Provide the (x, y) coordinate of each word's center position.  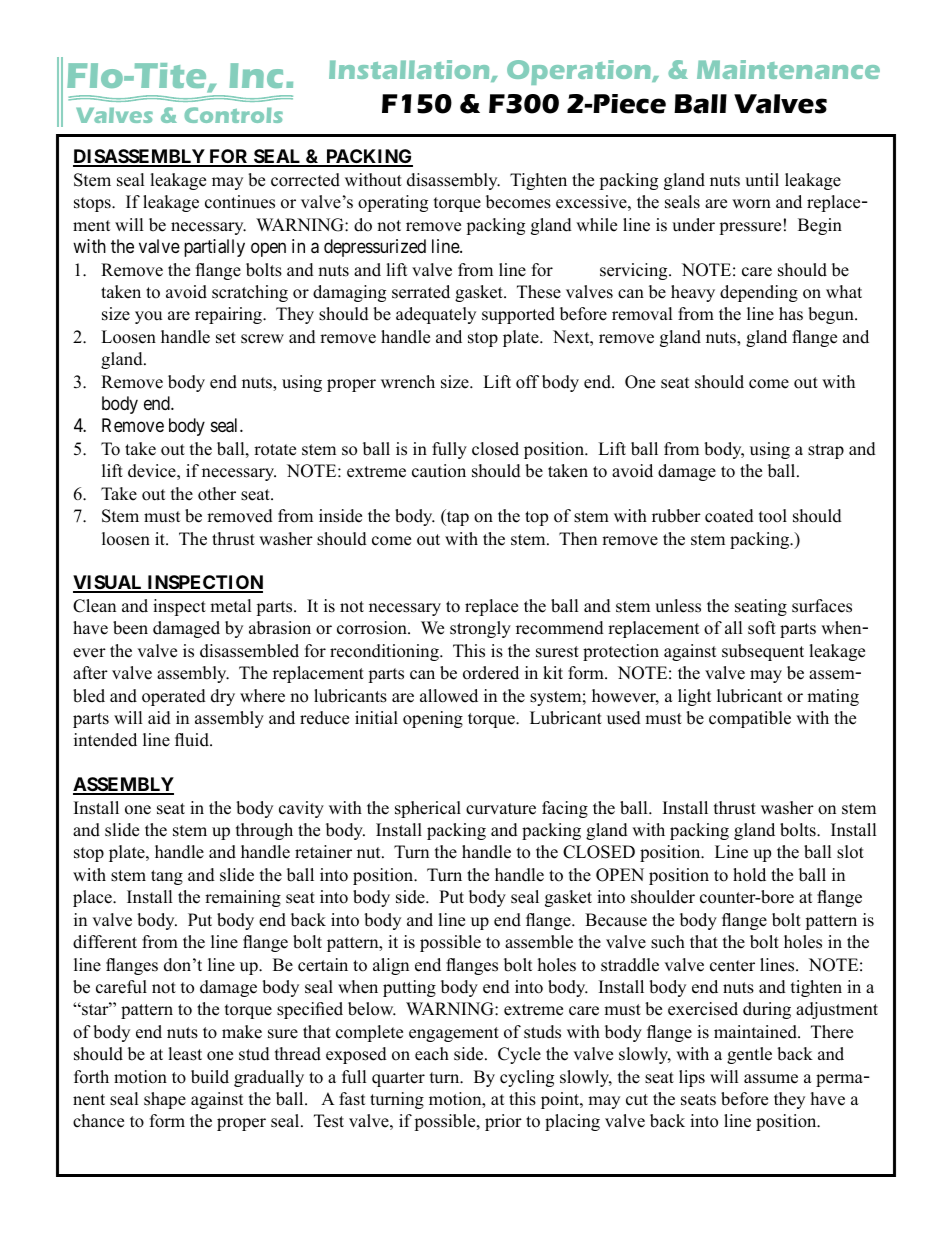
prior (503, 1122)
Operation (580, 72)
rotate (275, 450)
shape (165, 1100)
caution (439, 471)
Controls (233, 115)
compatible (750, 719)
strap (826, 451)
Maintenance (788, 69)
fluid (193, 740)
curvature (501, 809)
